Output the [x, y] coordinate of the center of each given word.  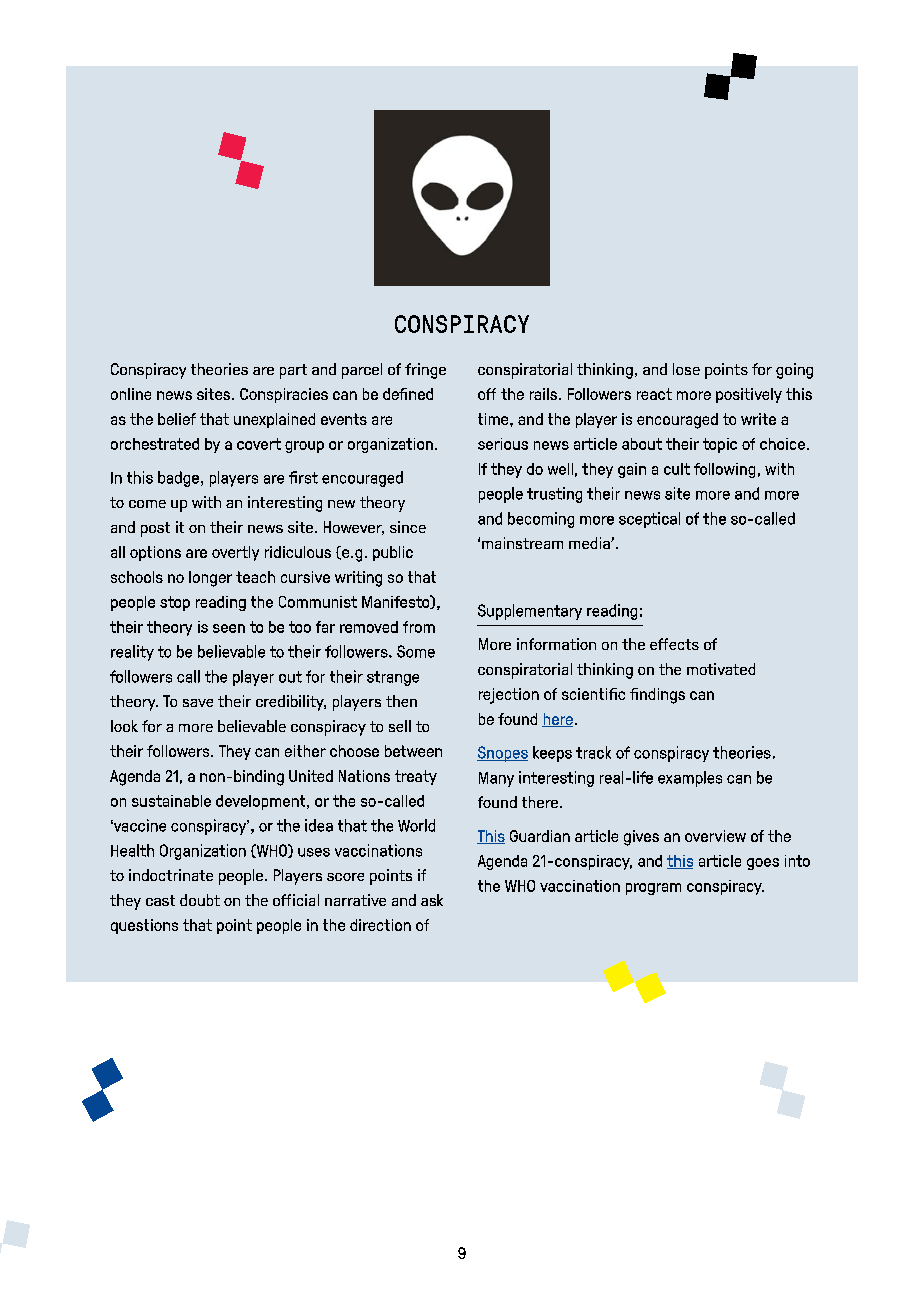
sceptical [649, 520]
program [653, 889]
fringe [425, 371]
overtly [235, 553]
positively [749, 395]
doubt [200, 900]
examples [690, 779]
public [393, 553]
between [413, 751]
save [198, 703]
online [131, 394]
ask [432, 900]
